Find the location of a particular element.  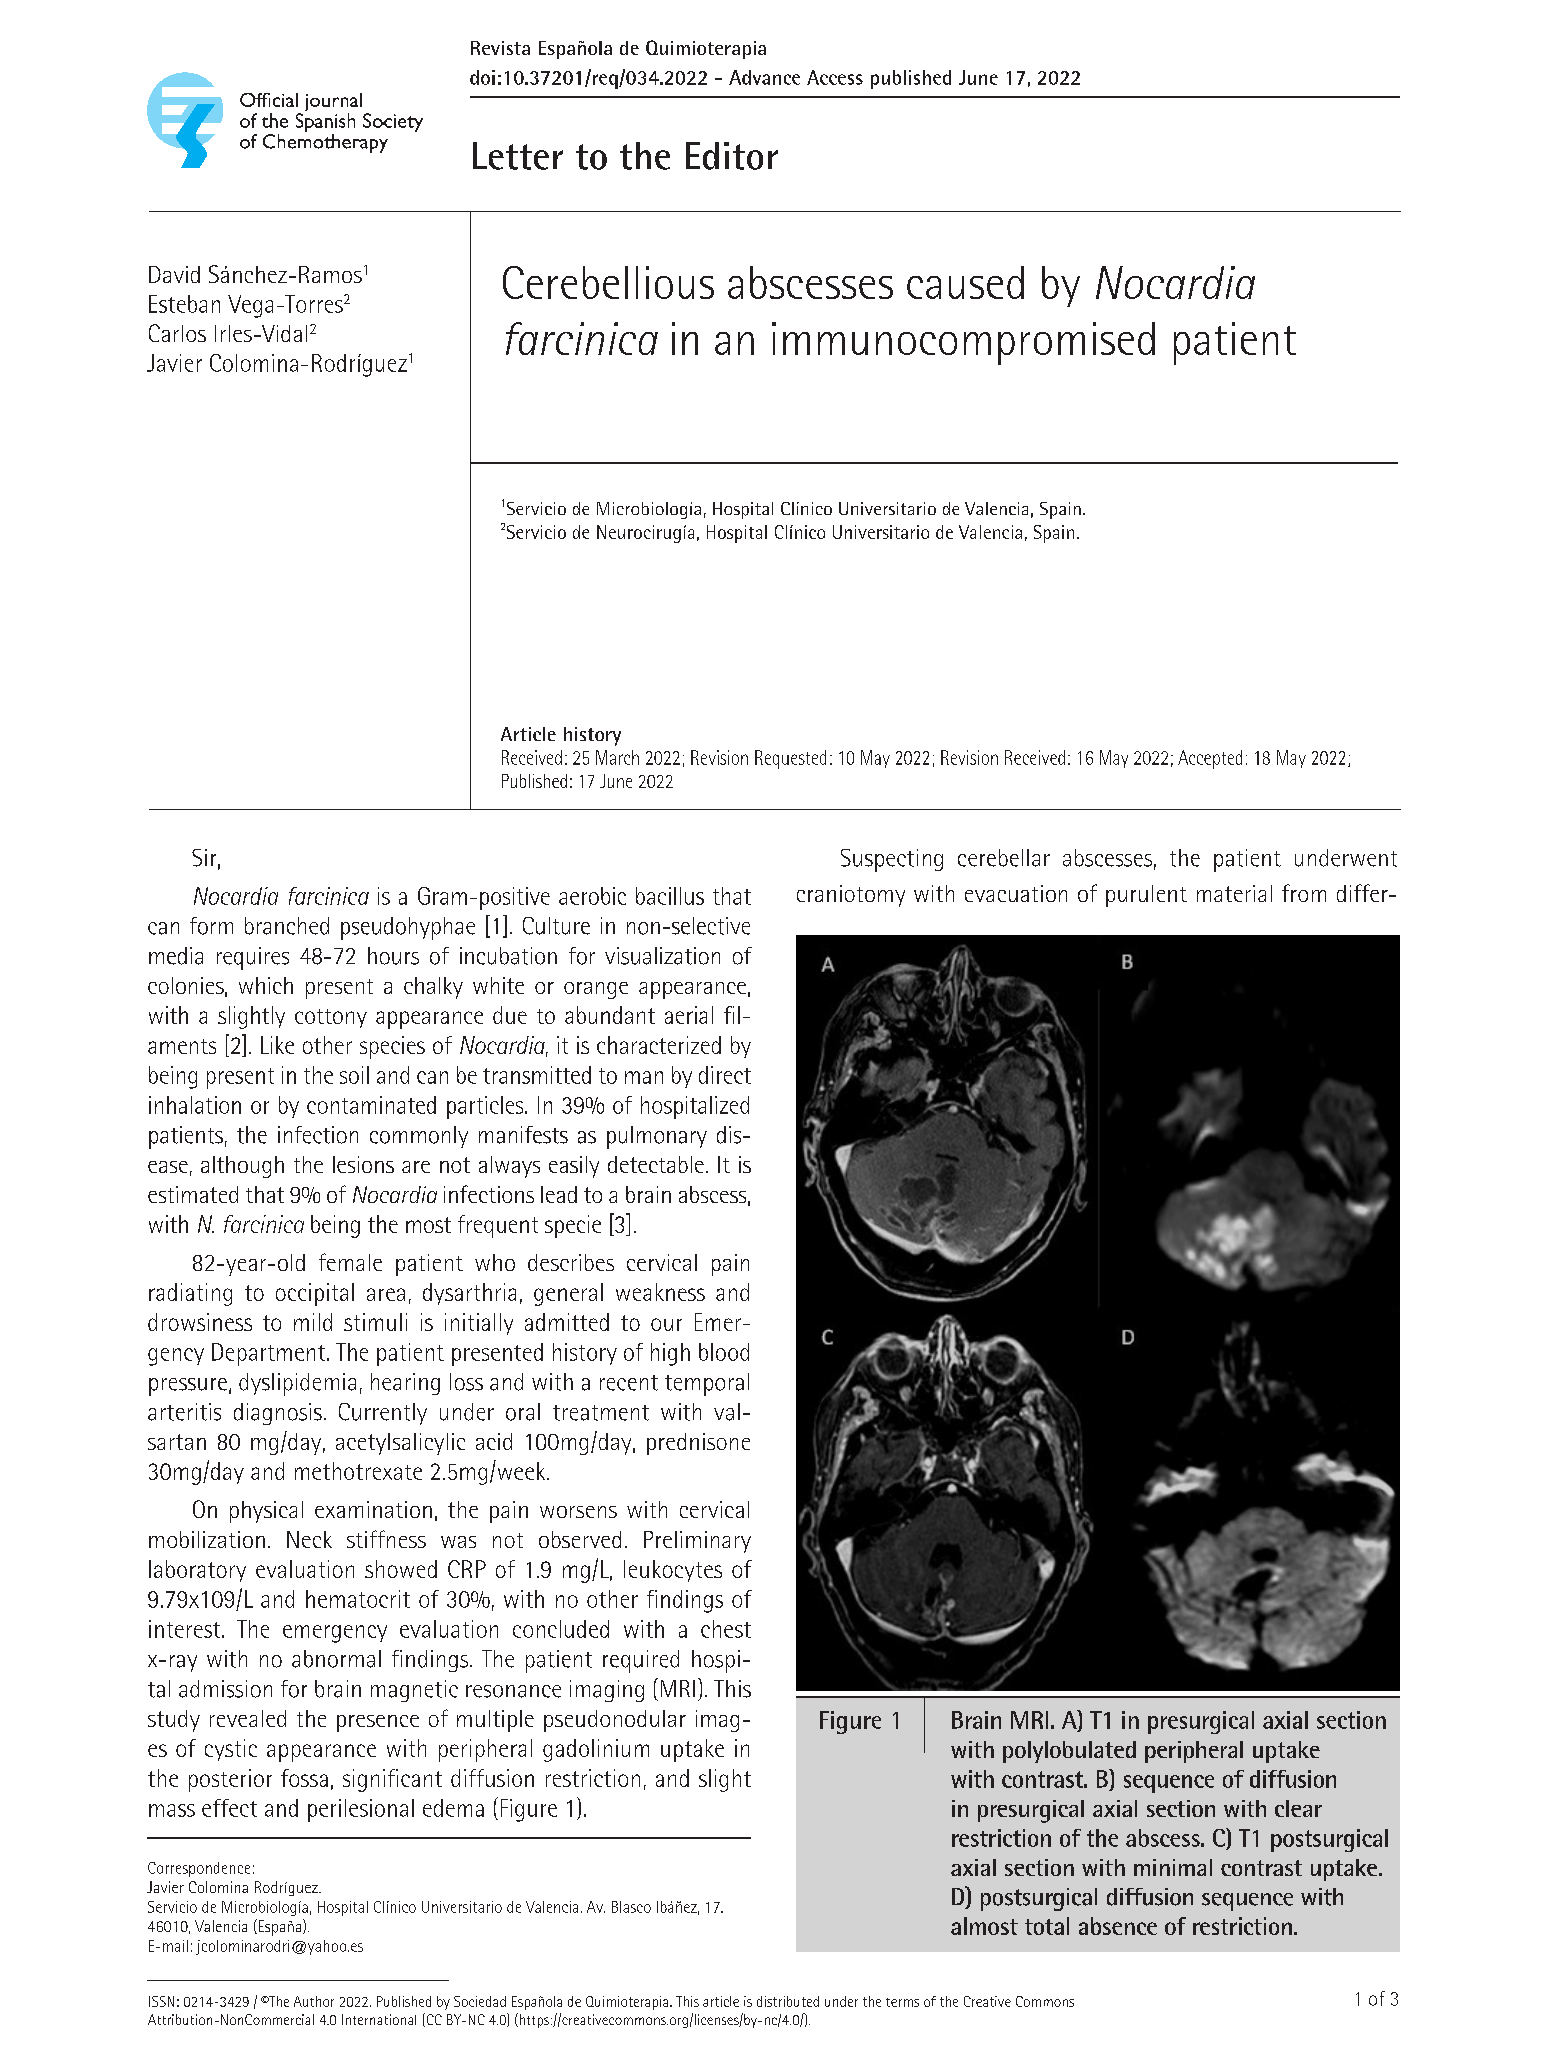

distributed is located at coordinates (788, 2001).
